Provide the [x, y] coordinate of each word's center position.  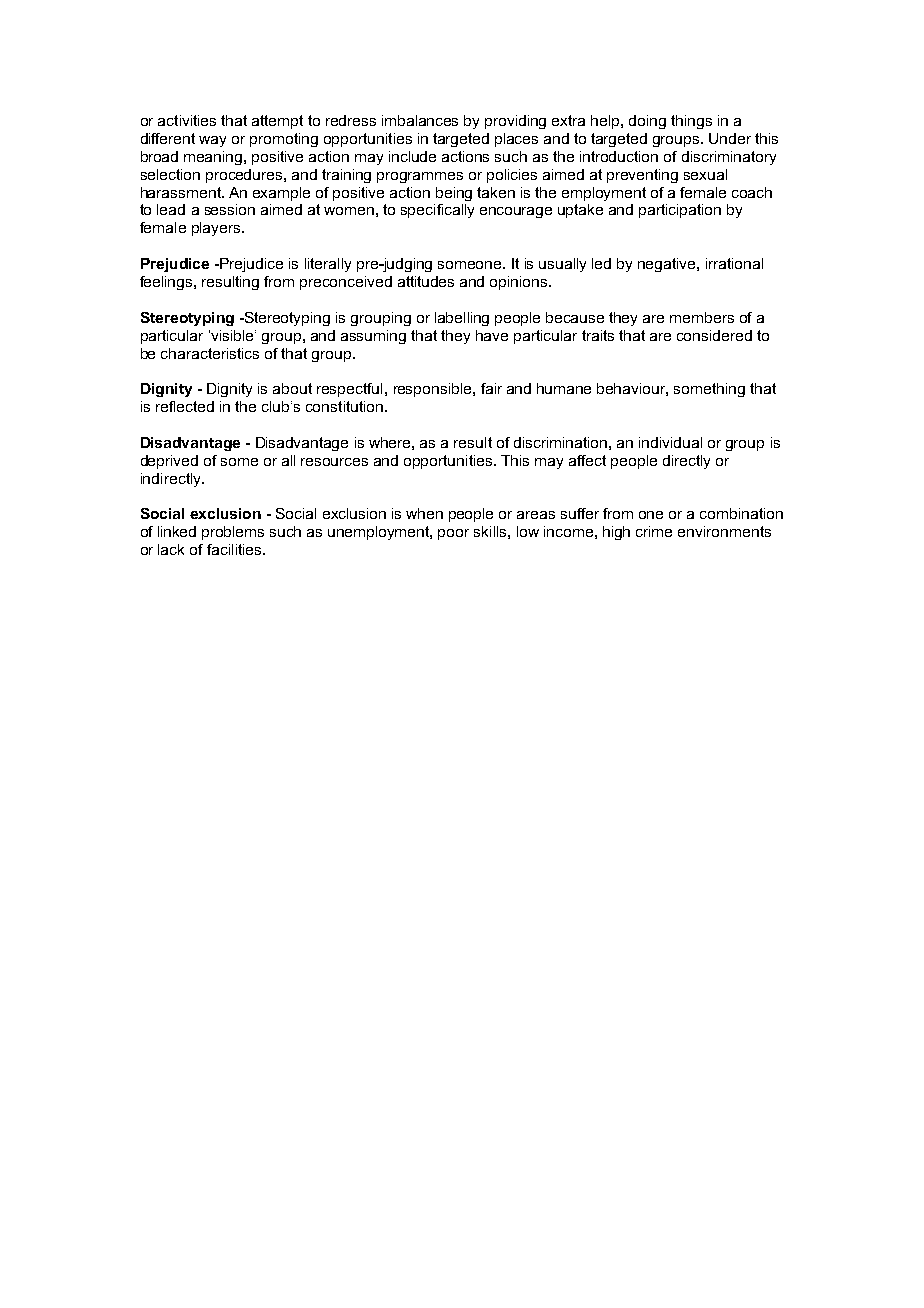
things [691, 122]
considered [714, 335]
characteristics [210, 353]
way [212, 141]
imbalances [420, 120]
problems [233, 533]
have [492, 335]
